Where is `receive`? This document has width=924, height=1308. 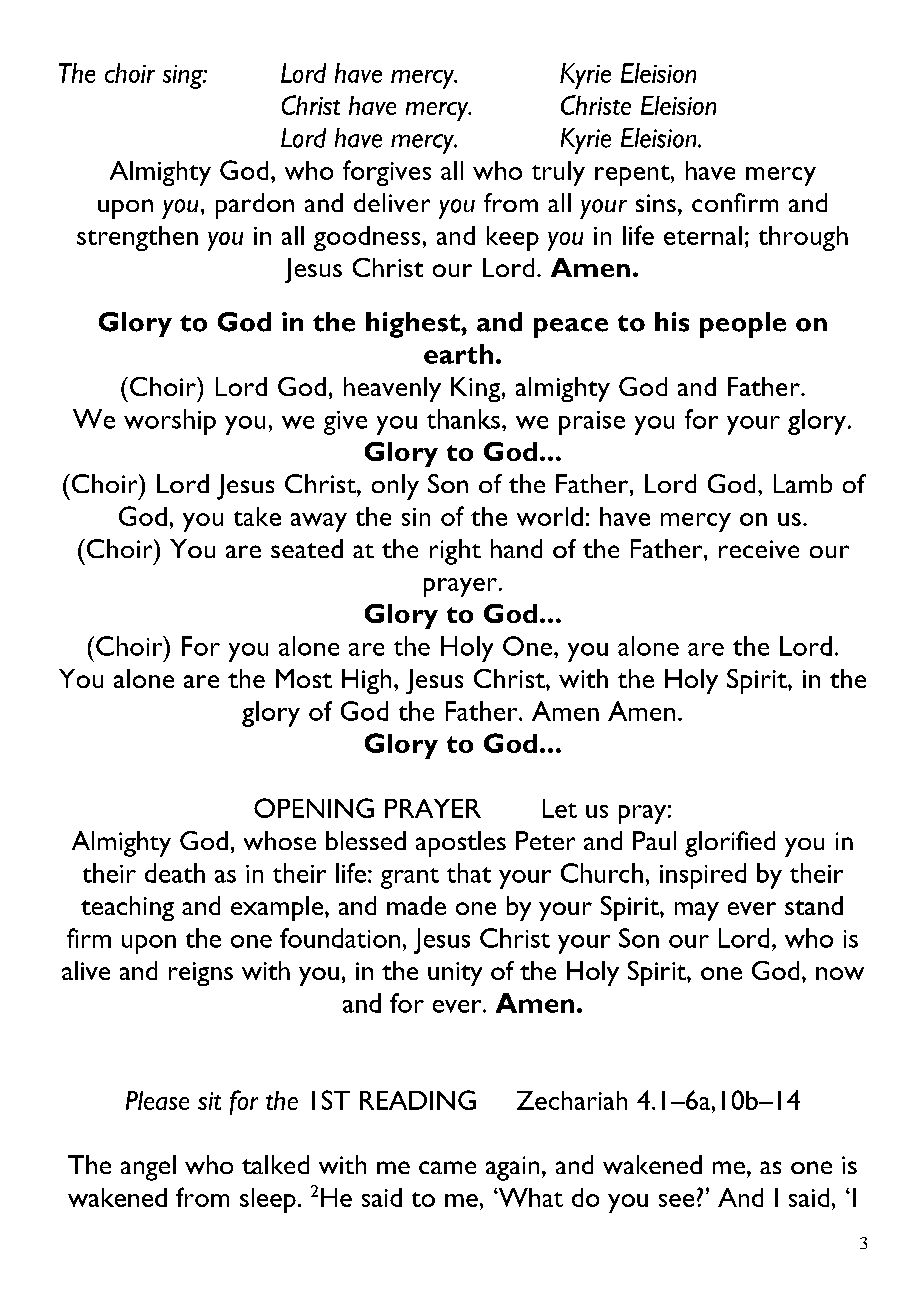 receive is located at coordinates (759, 549).
